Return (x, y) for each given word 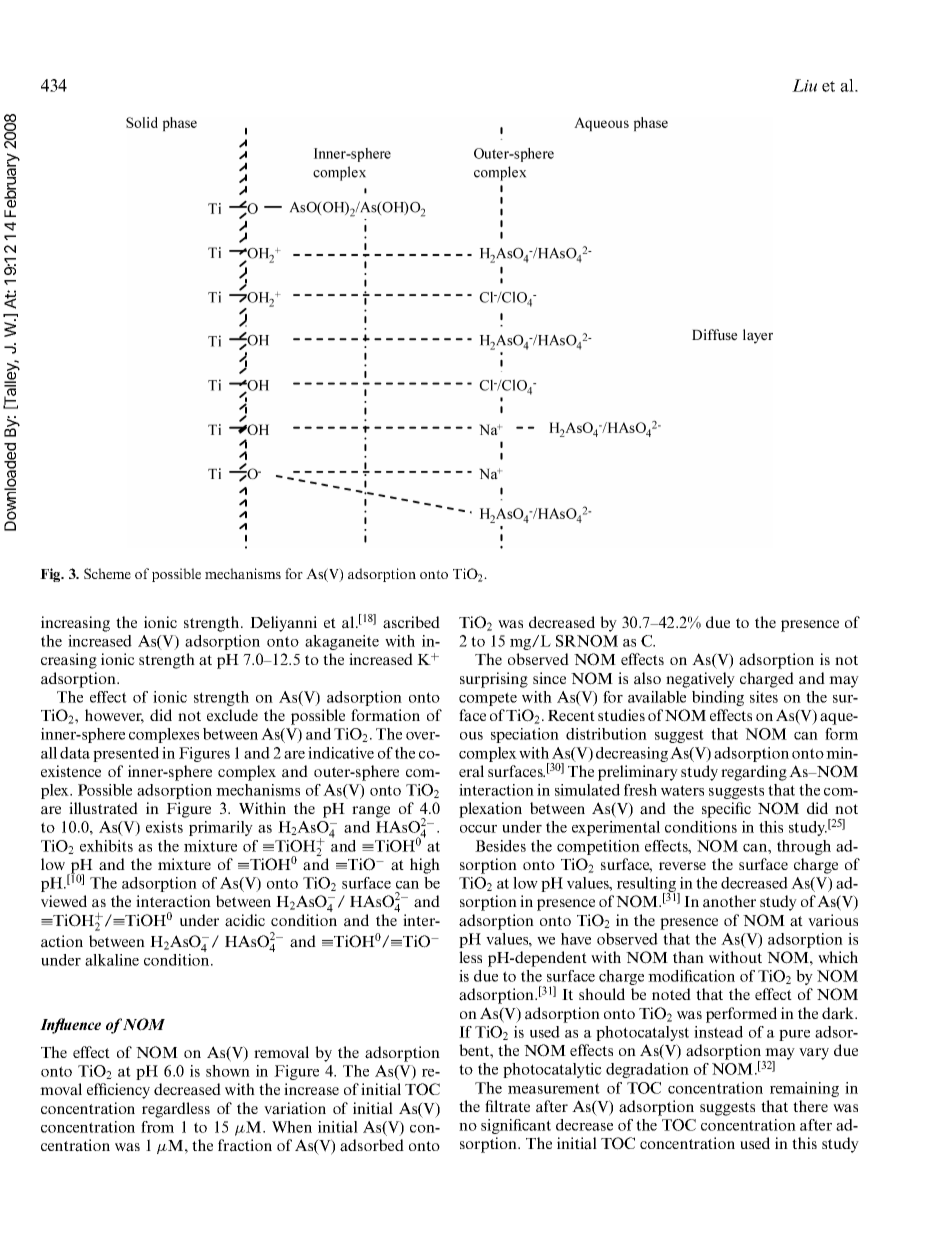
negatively (700, 680)
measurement (554, 1088)
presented (126, 754)
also (647, 678)
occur (478, 829)
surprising (494, 680)
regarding (754, 773)
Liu (804, 85)
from (157, 1127)
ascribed (411, 622)
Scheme (107, 573)
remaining (804, 1089)
